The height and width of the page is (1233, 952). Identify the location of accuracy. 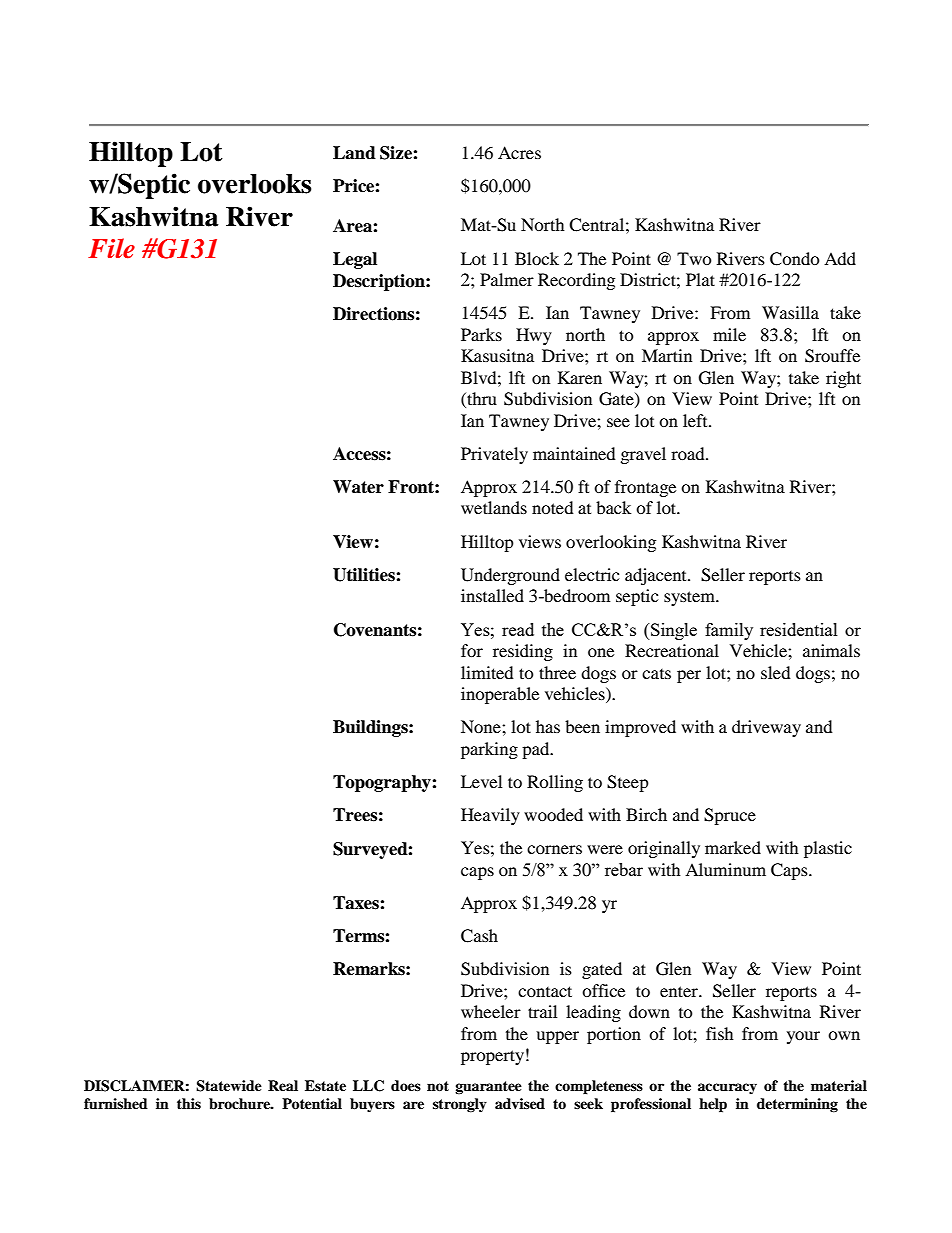
(727, 1088).
